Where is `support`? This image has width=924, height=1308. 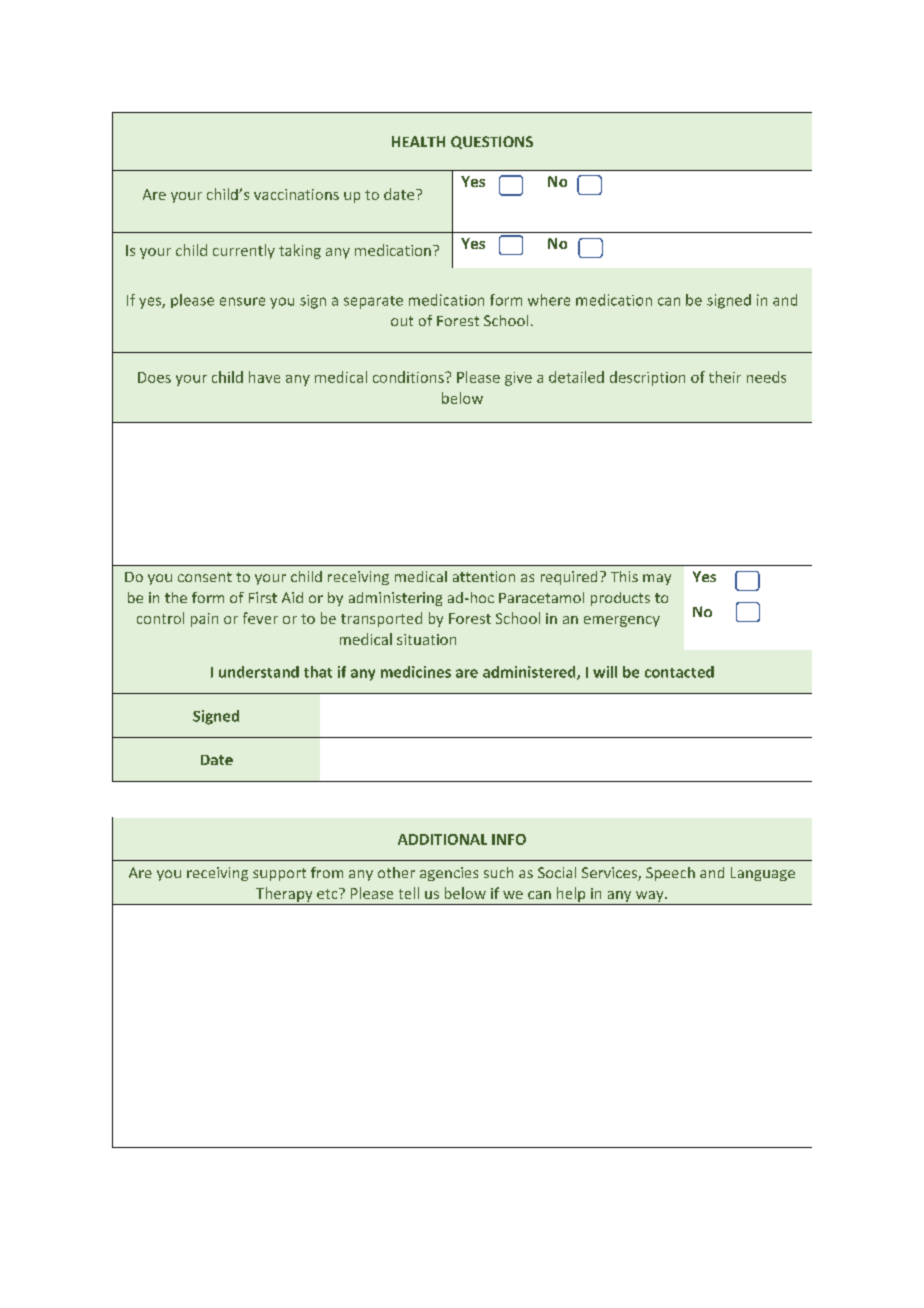
support is located at coordinates (279, 874).
